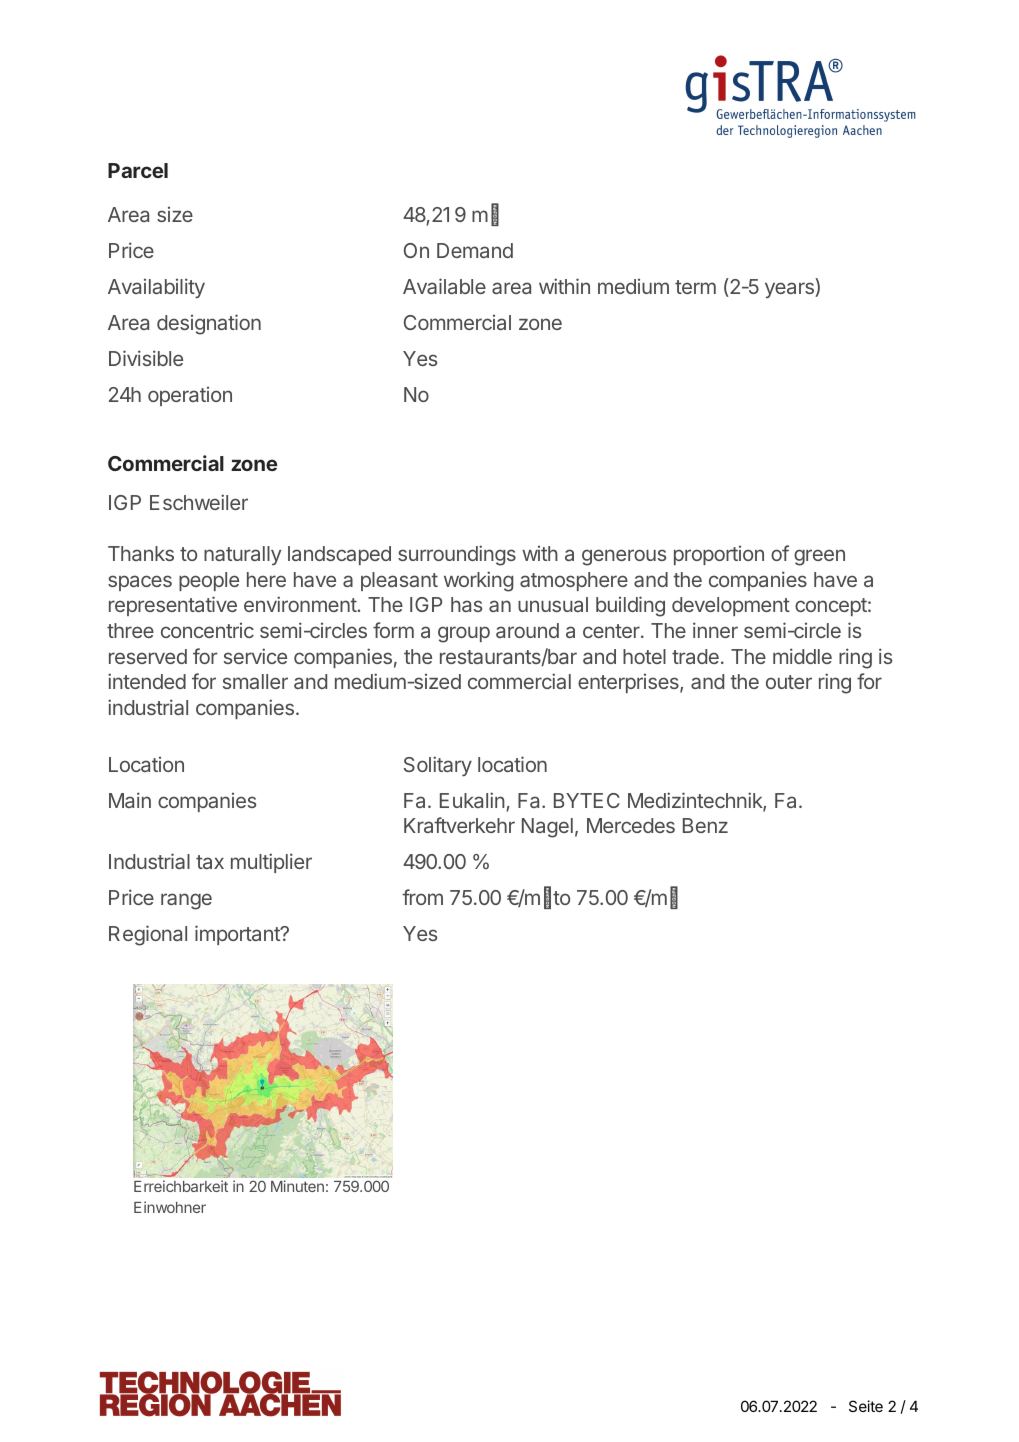 Image resolution: width=1019 pixels, height=1442 pixels. I want to click on years, so click(790, 290).
